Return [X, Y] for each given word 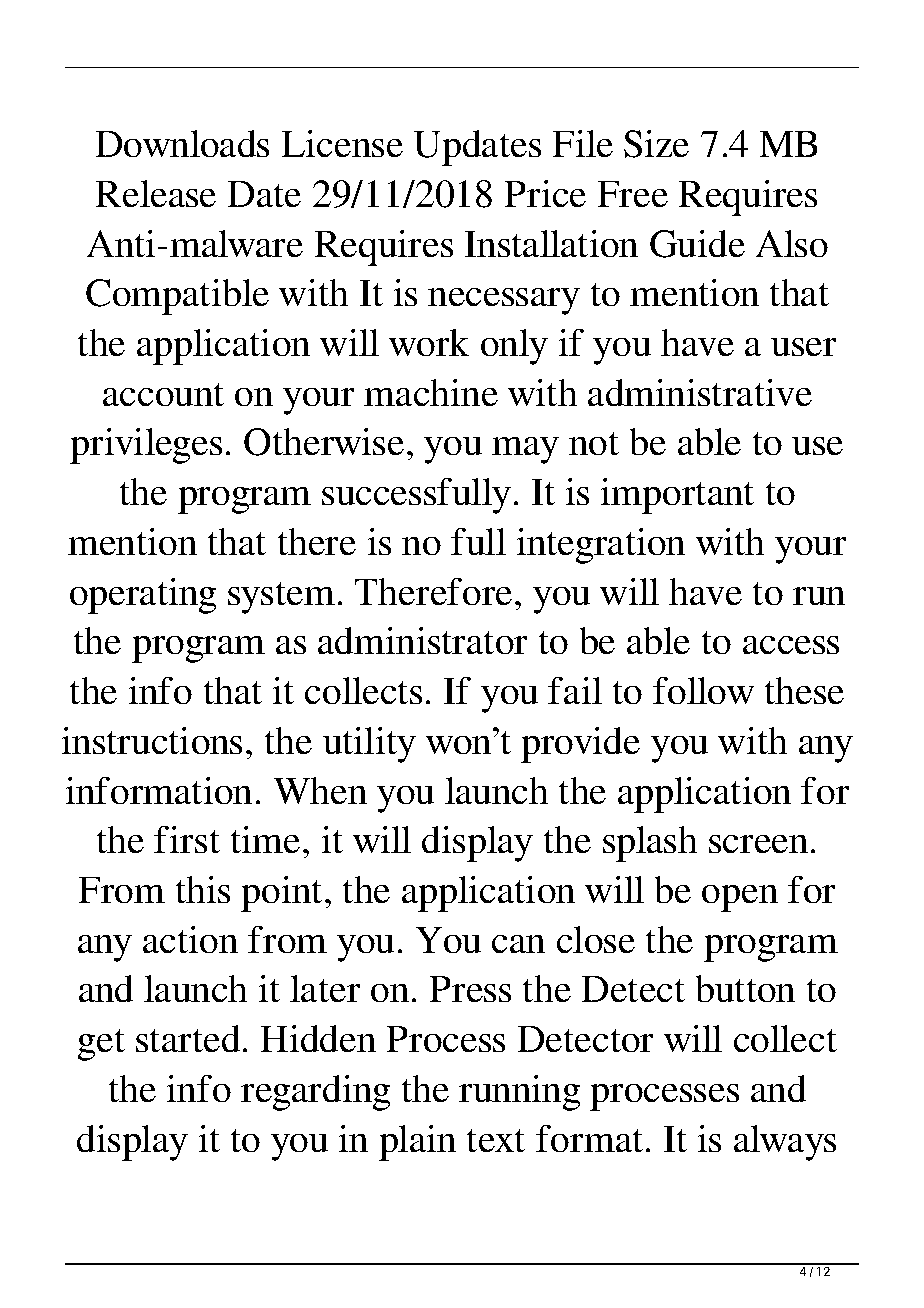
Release [156, 193]
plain [417, 1143]
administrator [422, 640]
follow [703, 690]
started [188, 1038]
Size [656, 144]
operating [143, 596]
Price [545, 193]
